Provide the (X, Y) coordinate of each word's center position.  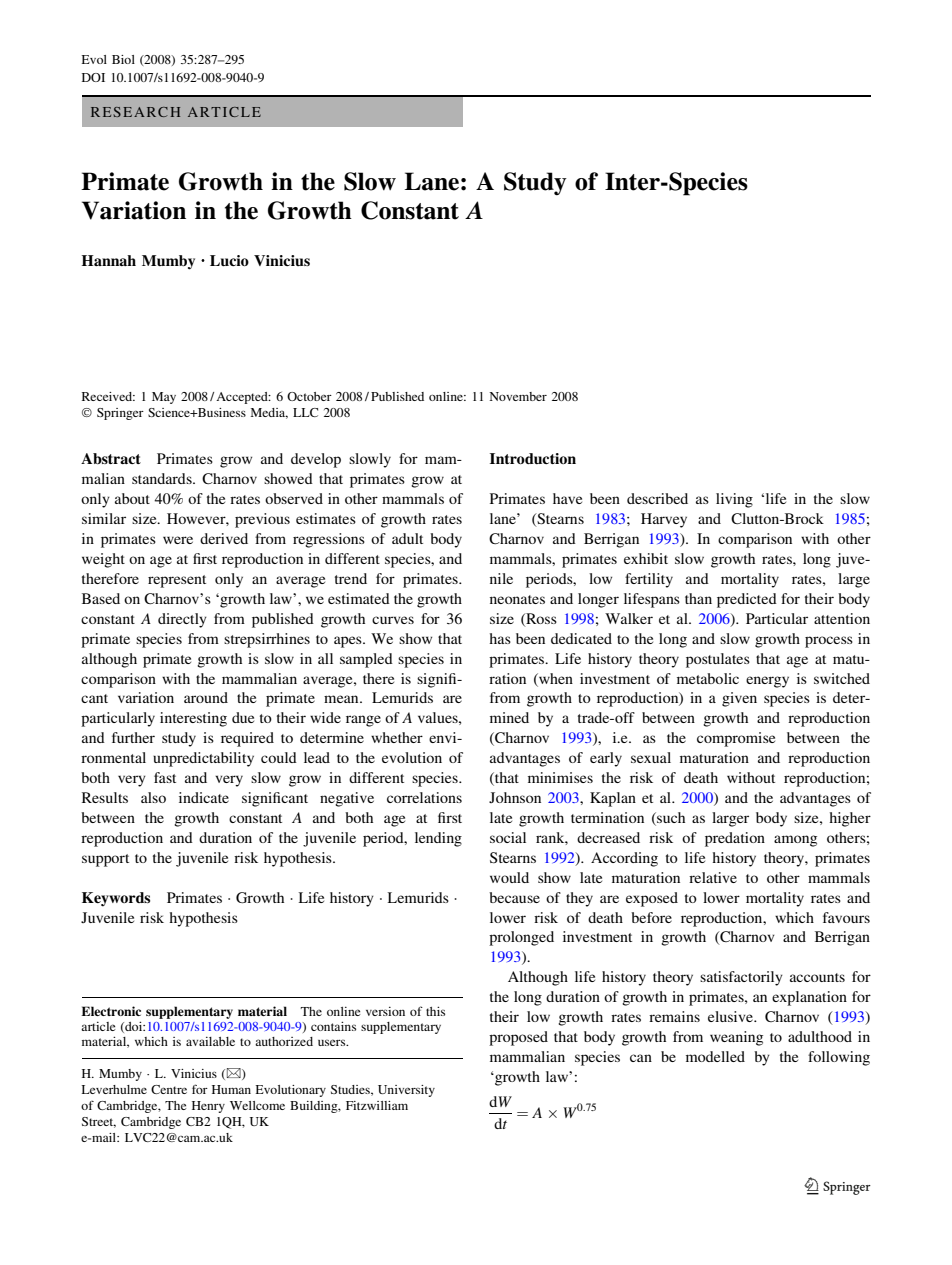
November (518, 396)
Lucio (229, 260)
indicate (204, 797)
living (734, 500)
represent (177, 581)
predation (735, 839)
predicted (747, 600)
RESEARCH (135, 112)
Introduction (533, 458)
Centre (169, 1089)
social (508, 837)
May (164, 398)
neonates (517, 599)
